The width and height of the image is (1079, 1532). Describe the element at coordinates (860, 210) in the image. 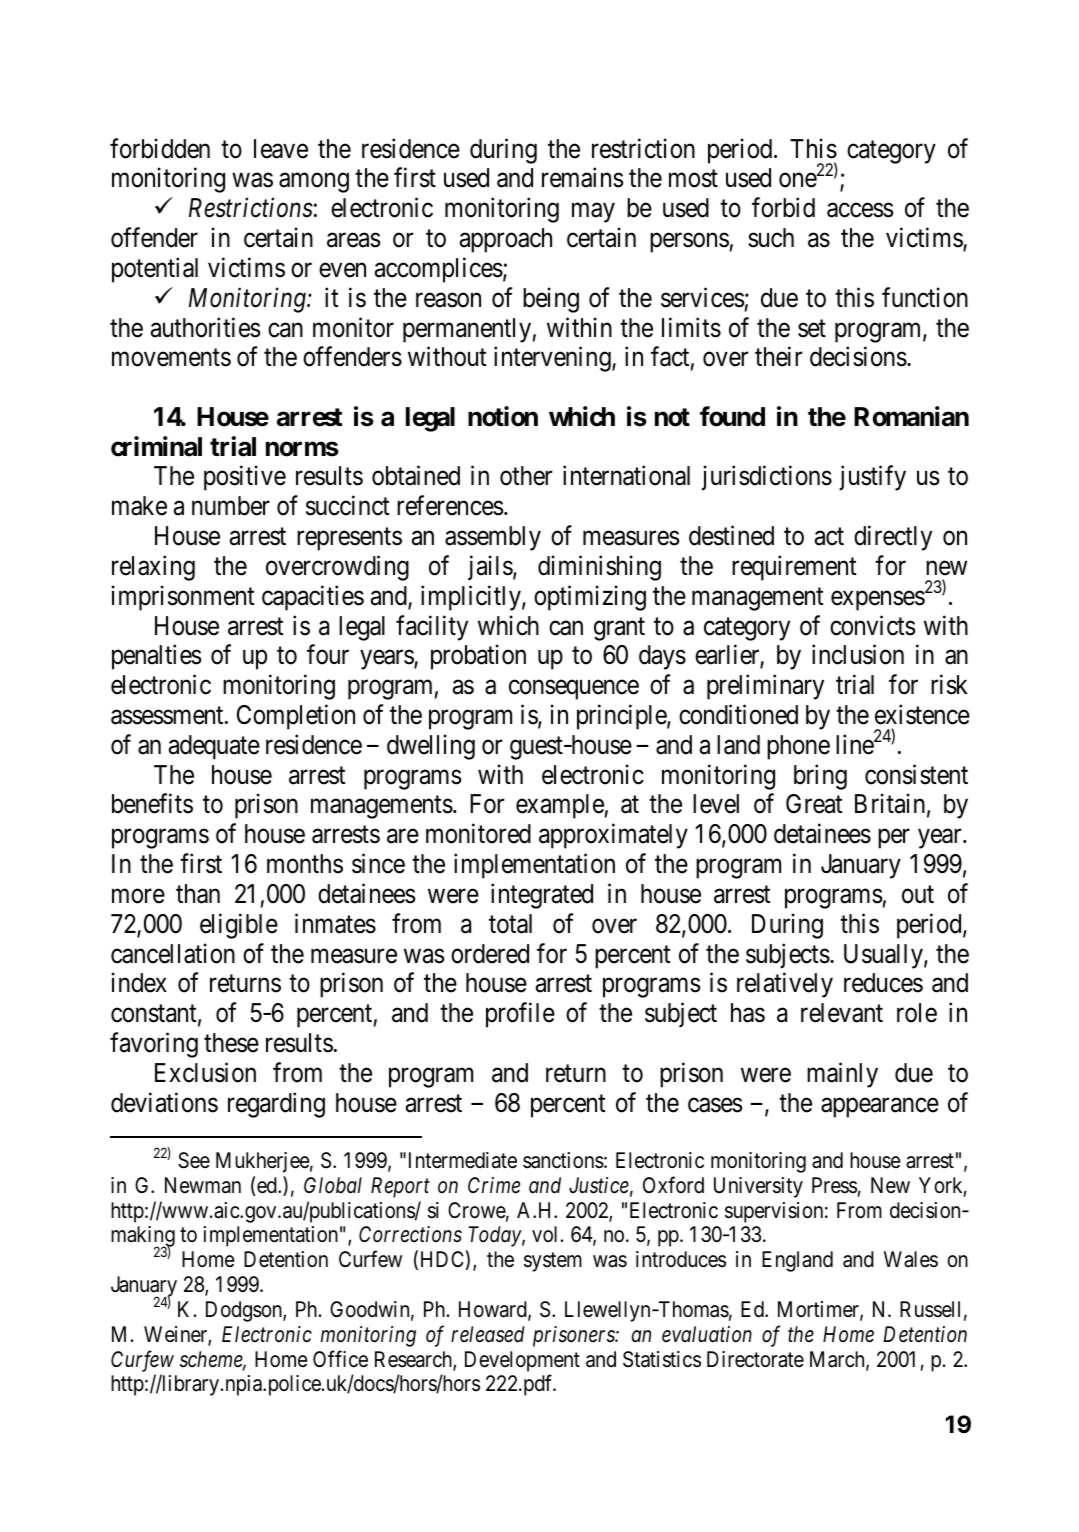

I see `access` at that location.
